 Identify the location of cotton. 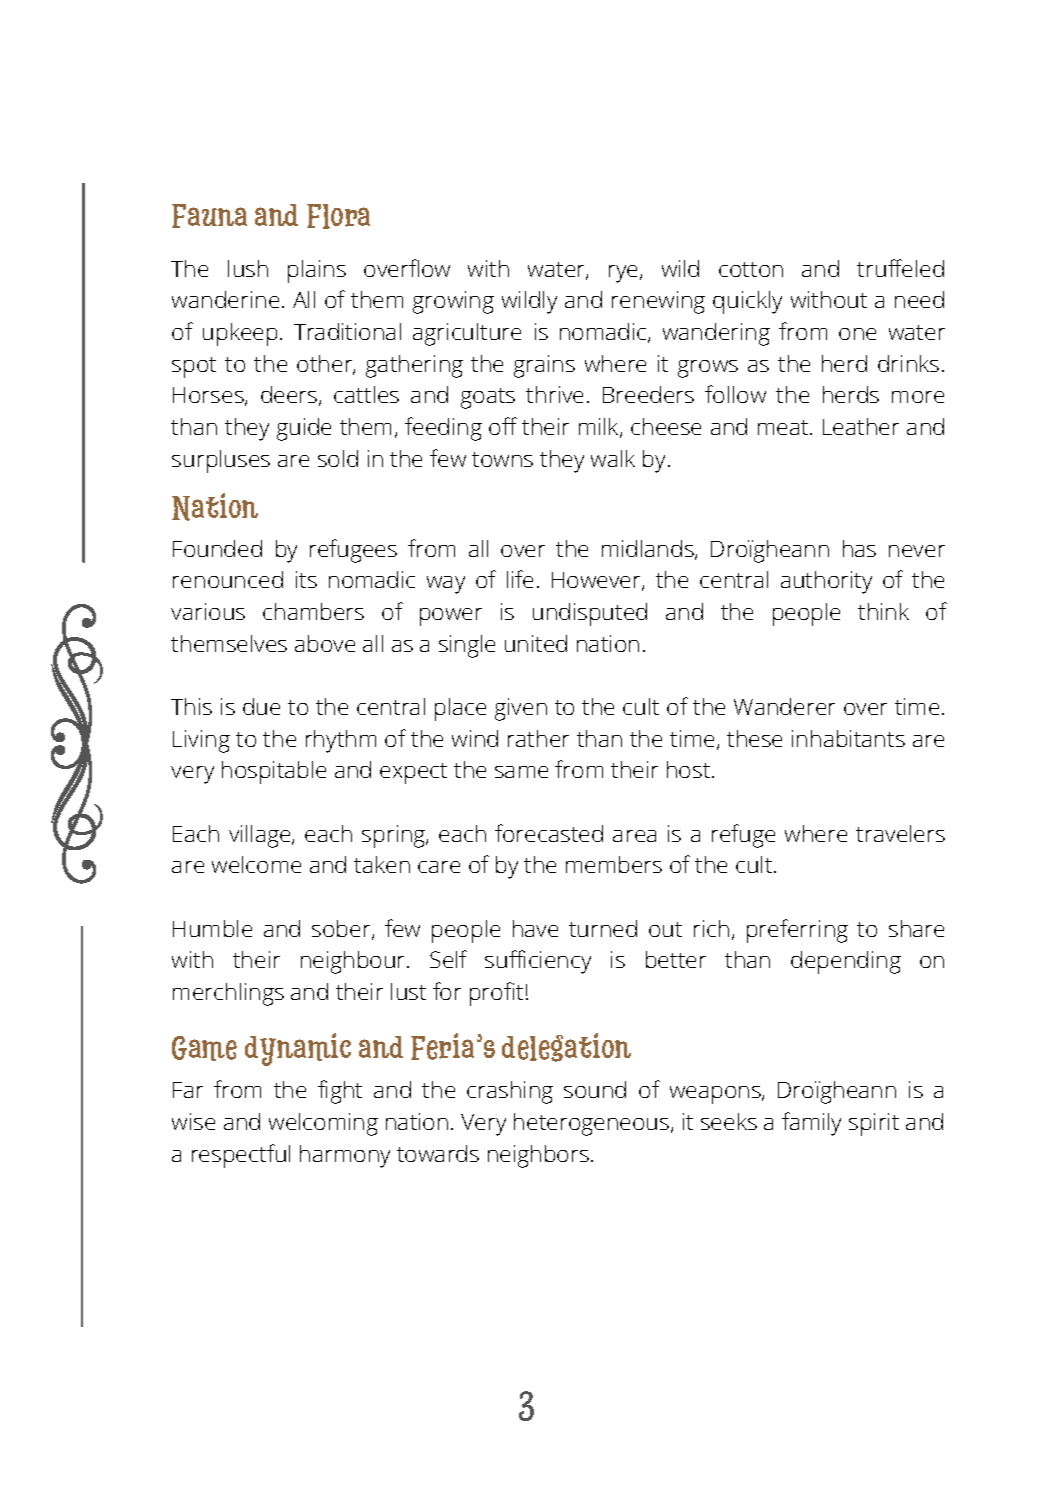
(751, 269).
